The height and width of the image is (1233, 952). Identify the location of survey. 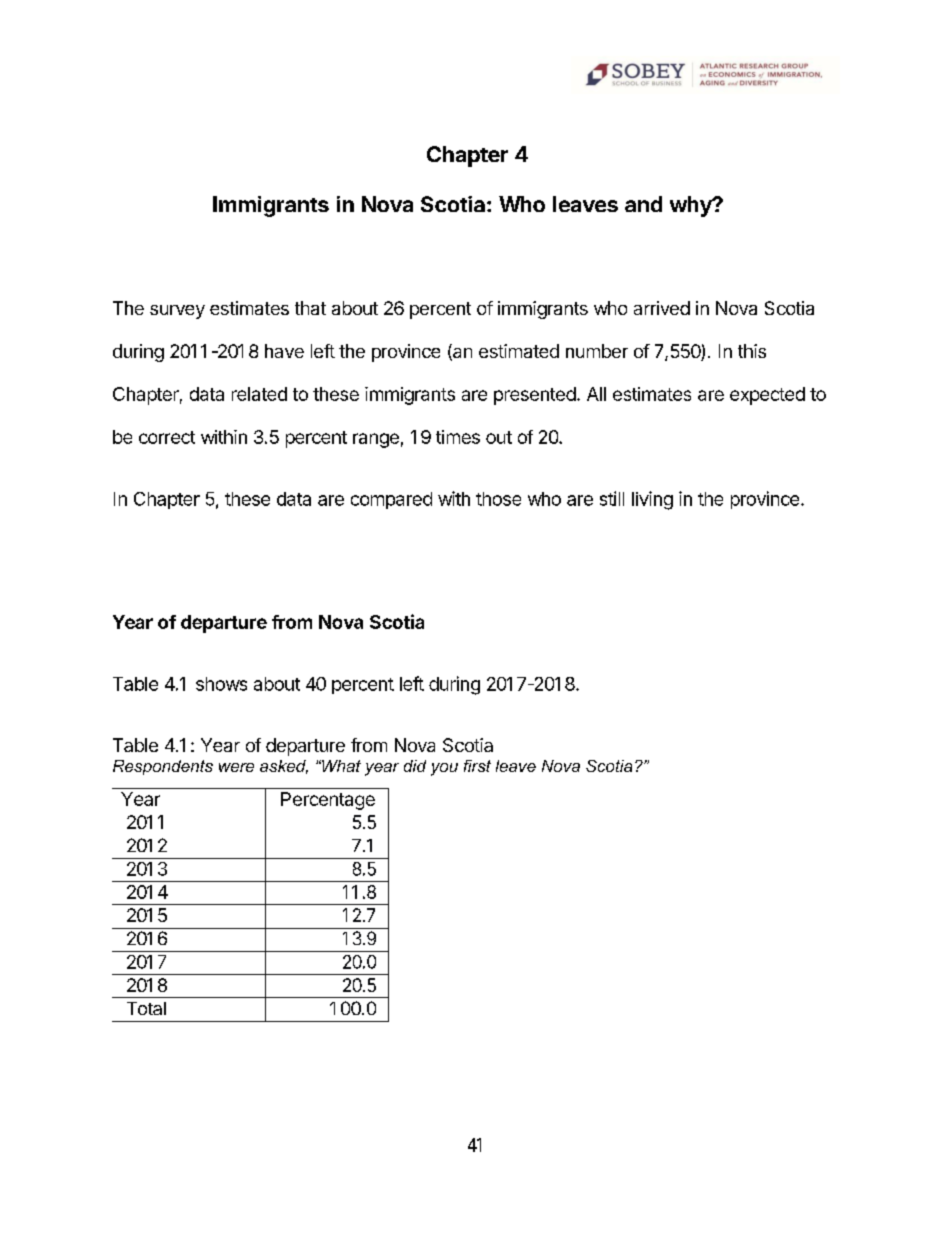
(177, 312).
